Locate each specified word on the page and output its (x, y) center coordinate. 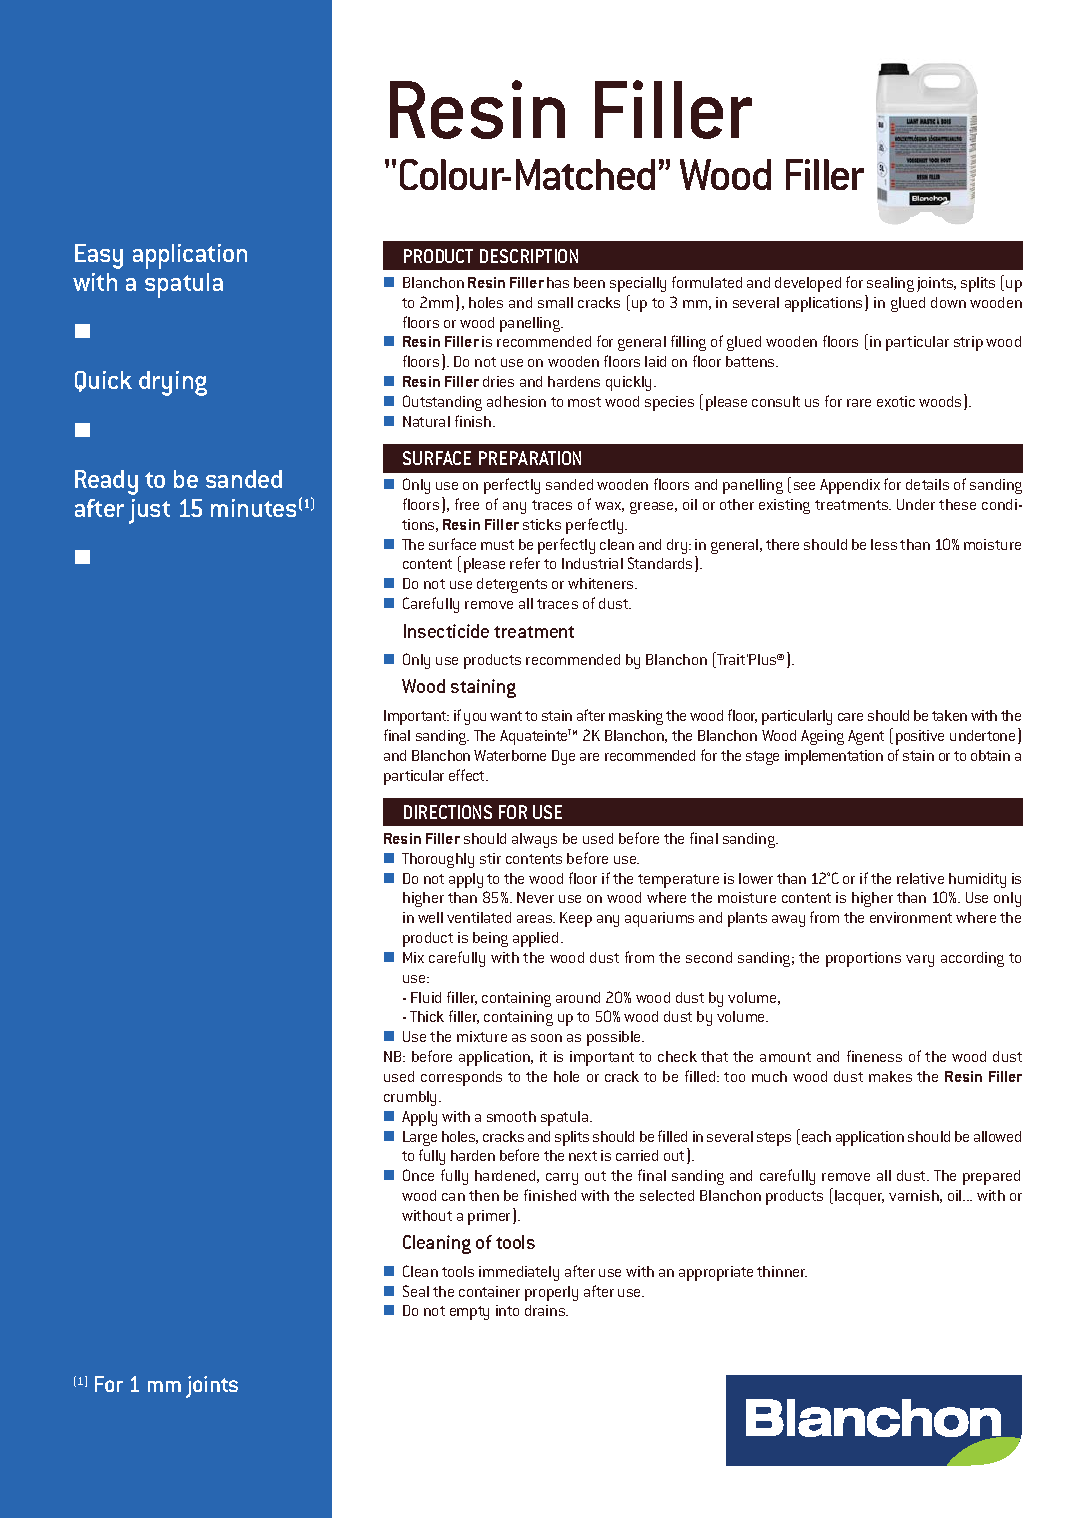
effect (468, 775)
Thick (427, 1016)
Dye (563, 757)
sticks (542, 524)
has (558, 282)
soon (546, 1038)
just (149, 511)
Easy (99, 256)
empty (469, 1313)
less (884, 544)
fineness (874, 1056)
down (948, 302)
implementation (834, 757)
